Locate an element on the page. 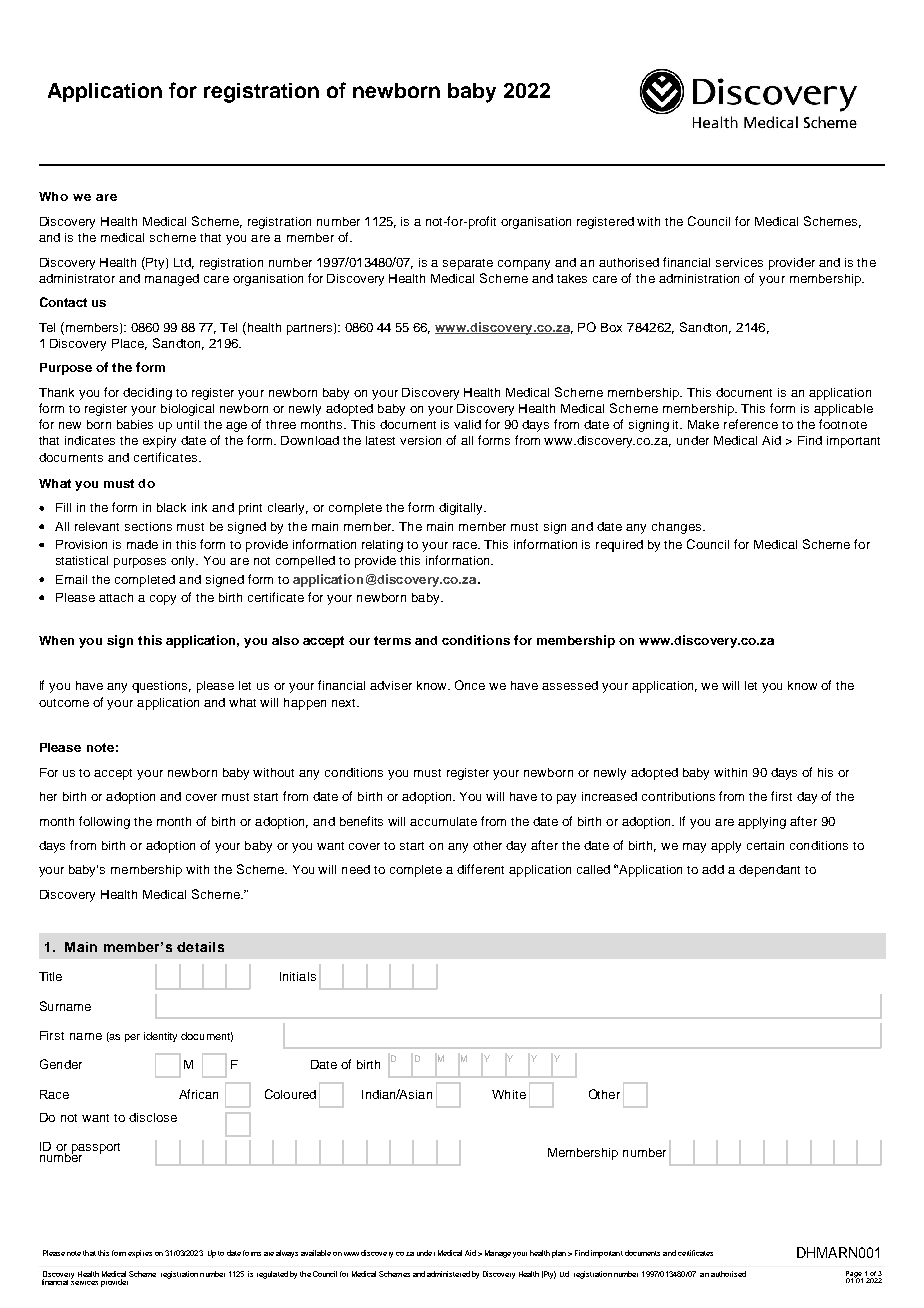 The image size is (924, 1308). contributions is located at coordinates (678, 796).
